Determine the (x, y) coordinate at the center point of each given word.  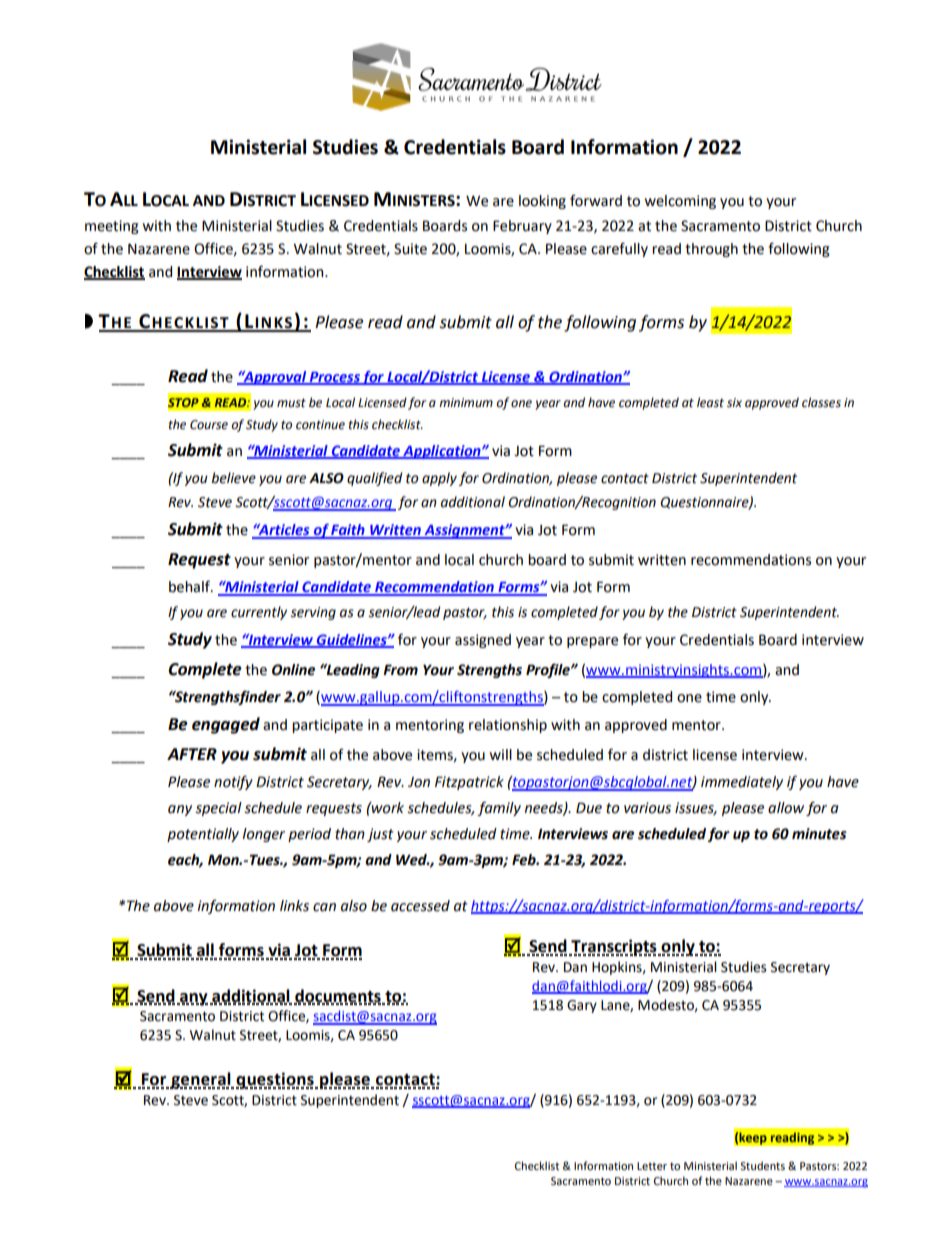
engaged (226, 725)
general (201, 1080)
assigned (483, 641)
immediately (742, 783)
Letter (652, 1166)
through (711, 250)
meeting (112, 227)
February (522, 227)
